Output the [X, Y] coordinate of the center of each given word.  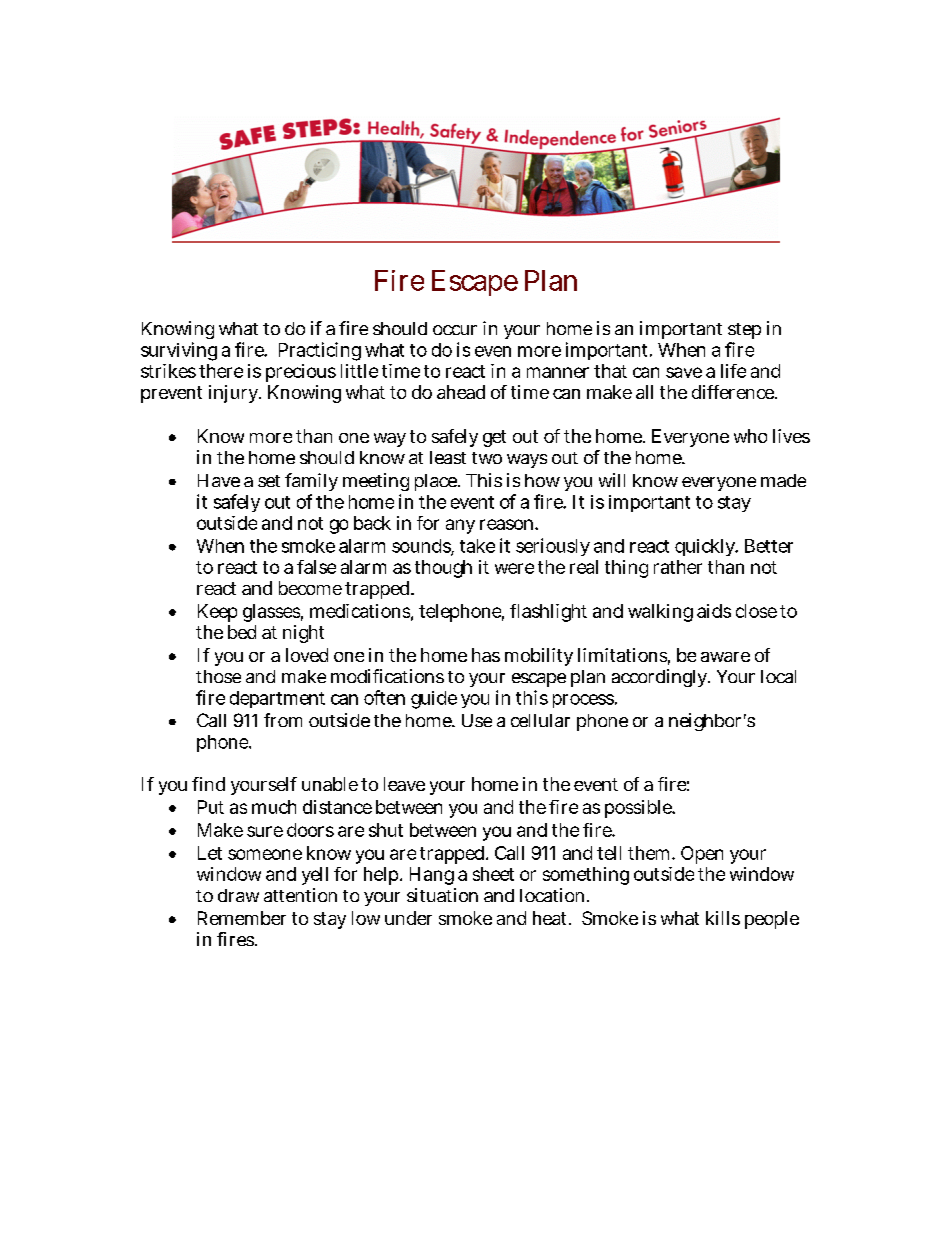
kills [723, 918]
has [486, 655]
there [221, 371]
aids [714, 611]
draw [238, 895]
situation [442, 895]
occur [455, 330]
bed [242, 632]
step [744, 331]
